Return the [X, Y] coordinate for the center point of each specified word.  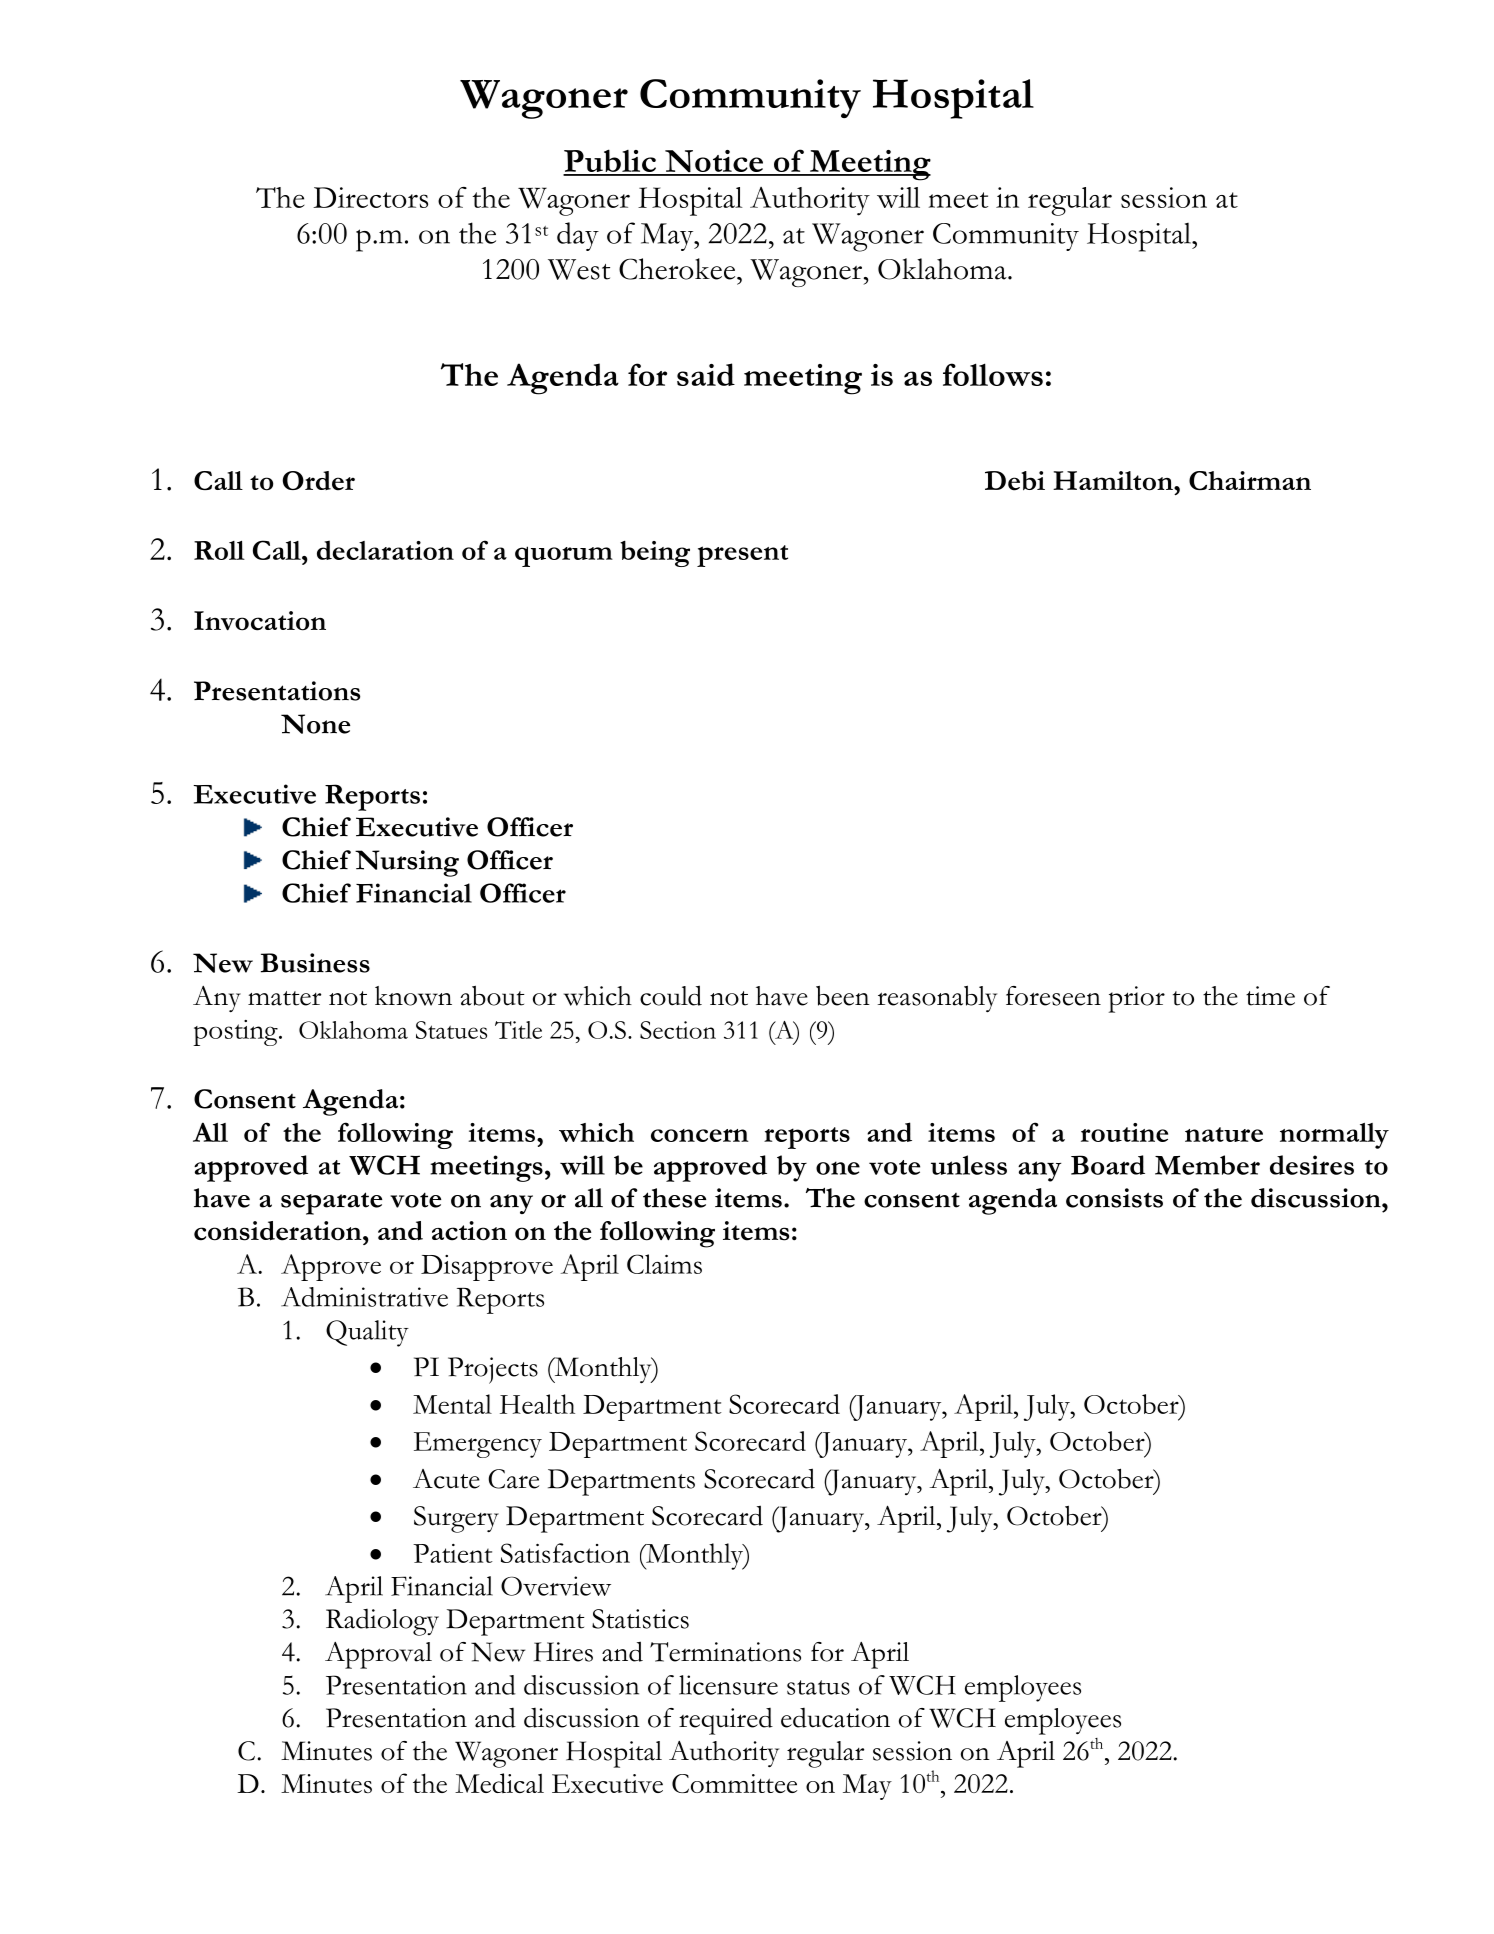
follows [993, 374]
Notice [714, 162]
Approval [378, 1655]
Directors [370, 197]
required [726, 1721]
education [835, 1718]
